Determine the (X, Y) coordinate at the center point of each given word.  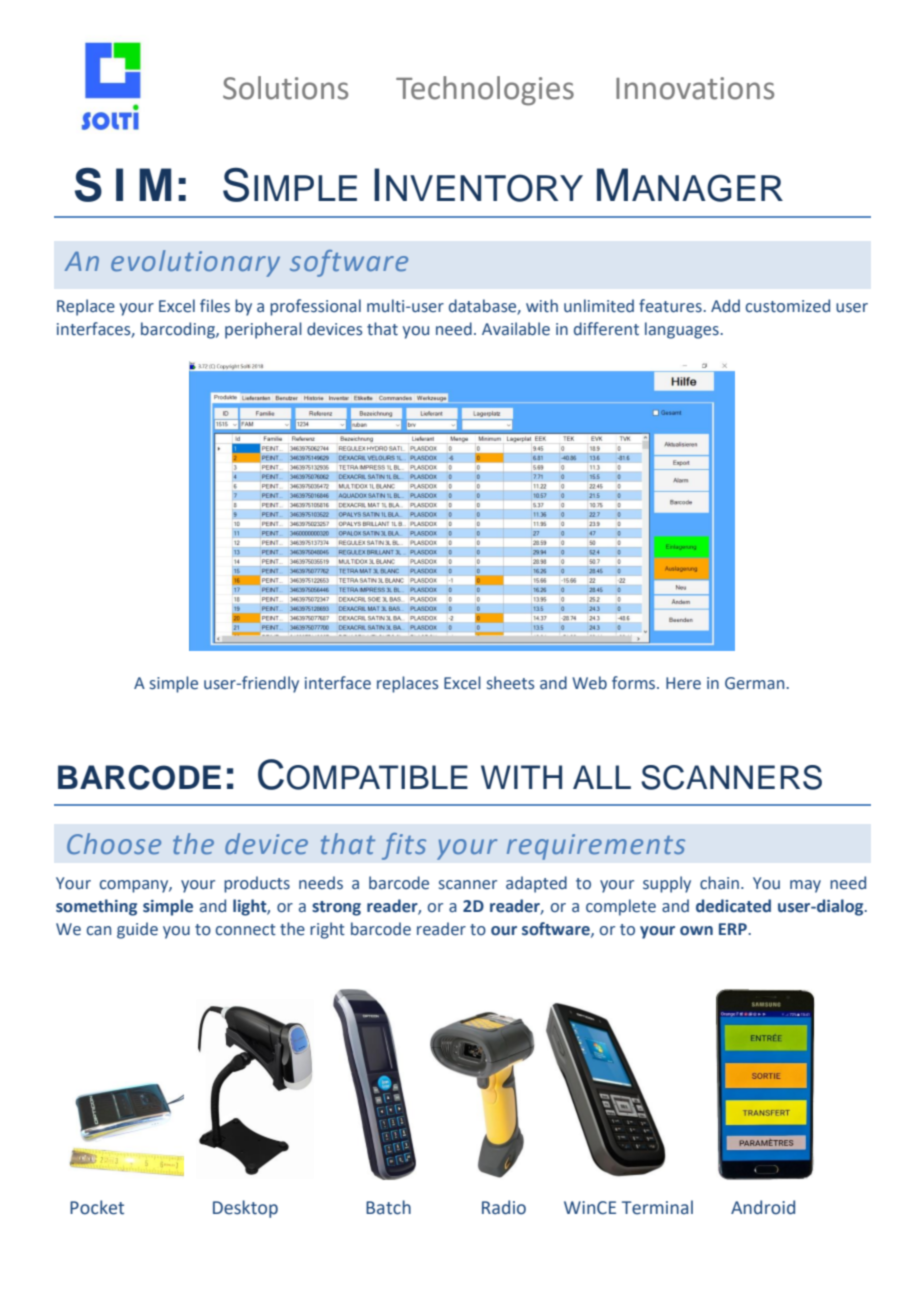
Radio (504, 1207)
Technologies (485, 91)
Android (763, 1207)
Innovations (695, 88)
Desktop (245, 1209)
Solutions (285, 88)
